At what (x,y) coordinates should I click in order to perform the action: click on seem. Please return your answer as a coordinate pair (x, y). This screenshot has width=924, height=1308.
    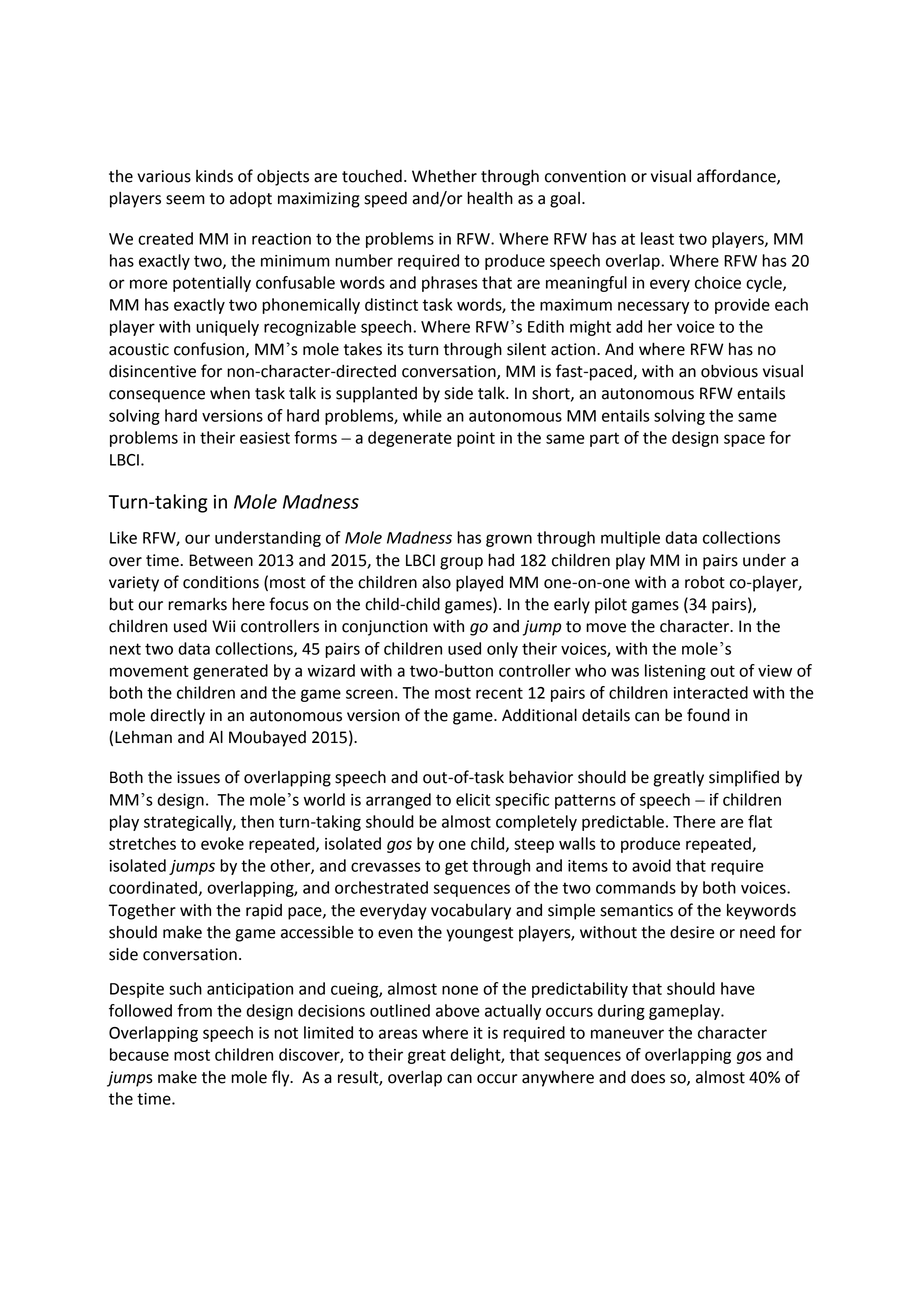
    Looking at the image, I should click on (185, 200).
